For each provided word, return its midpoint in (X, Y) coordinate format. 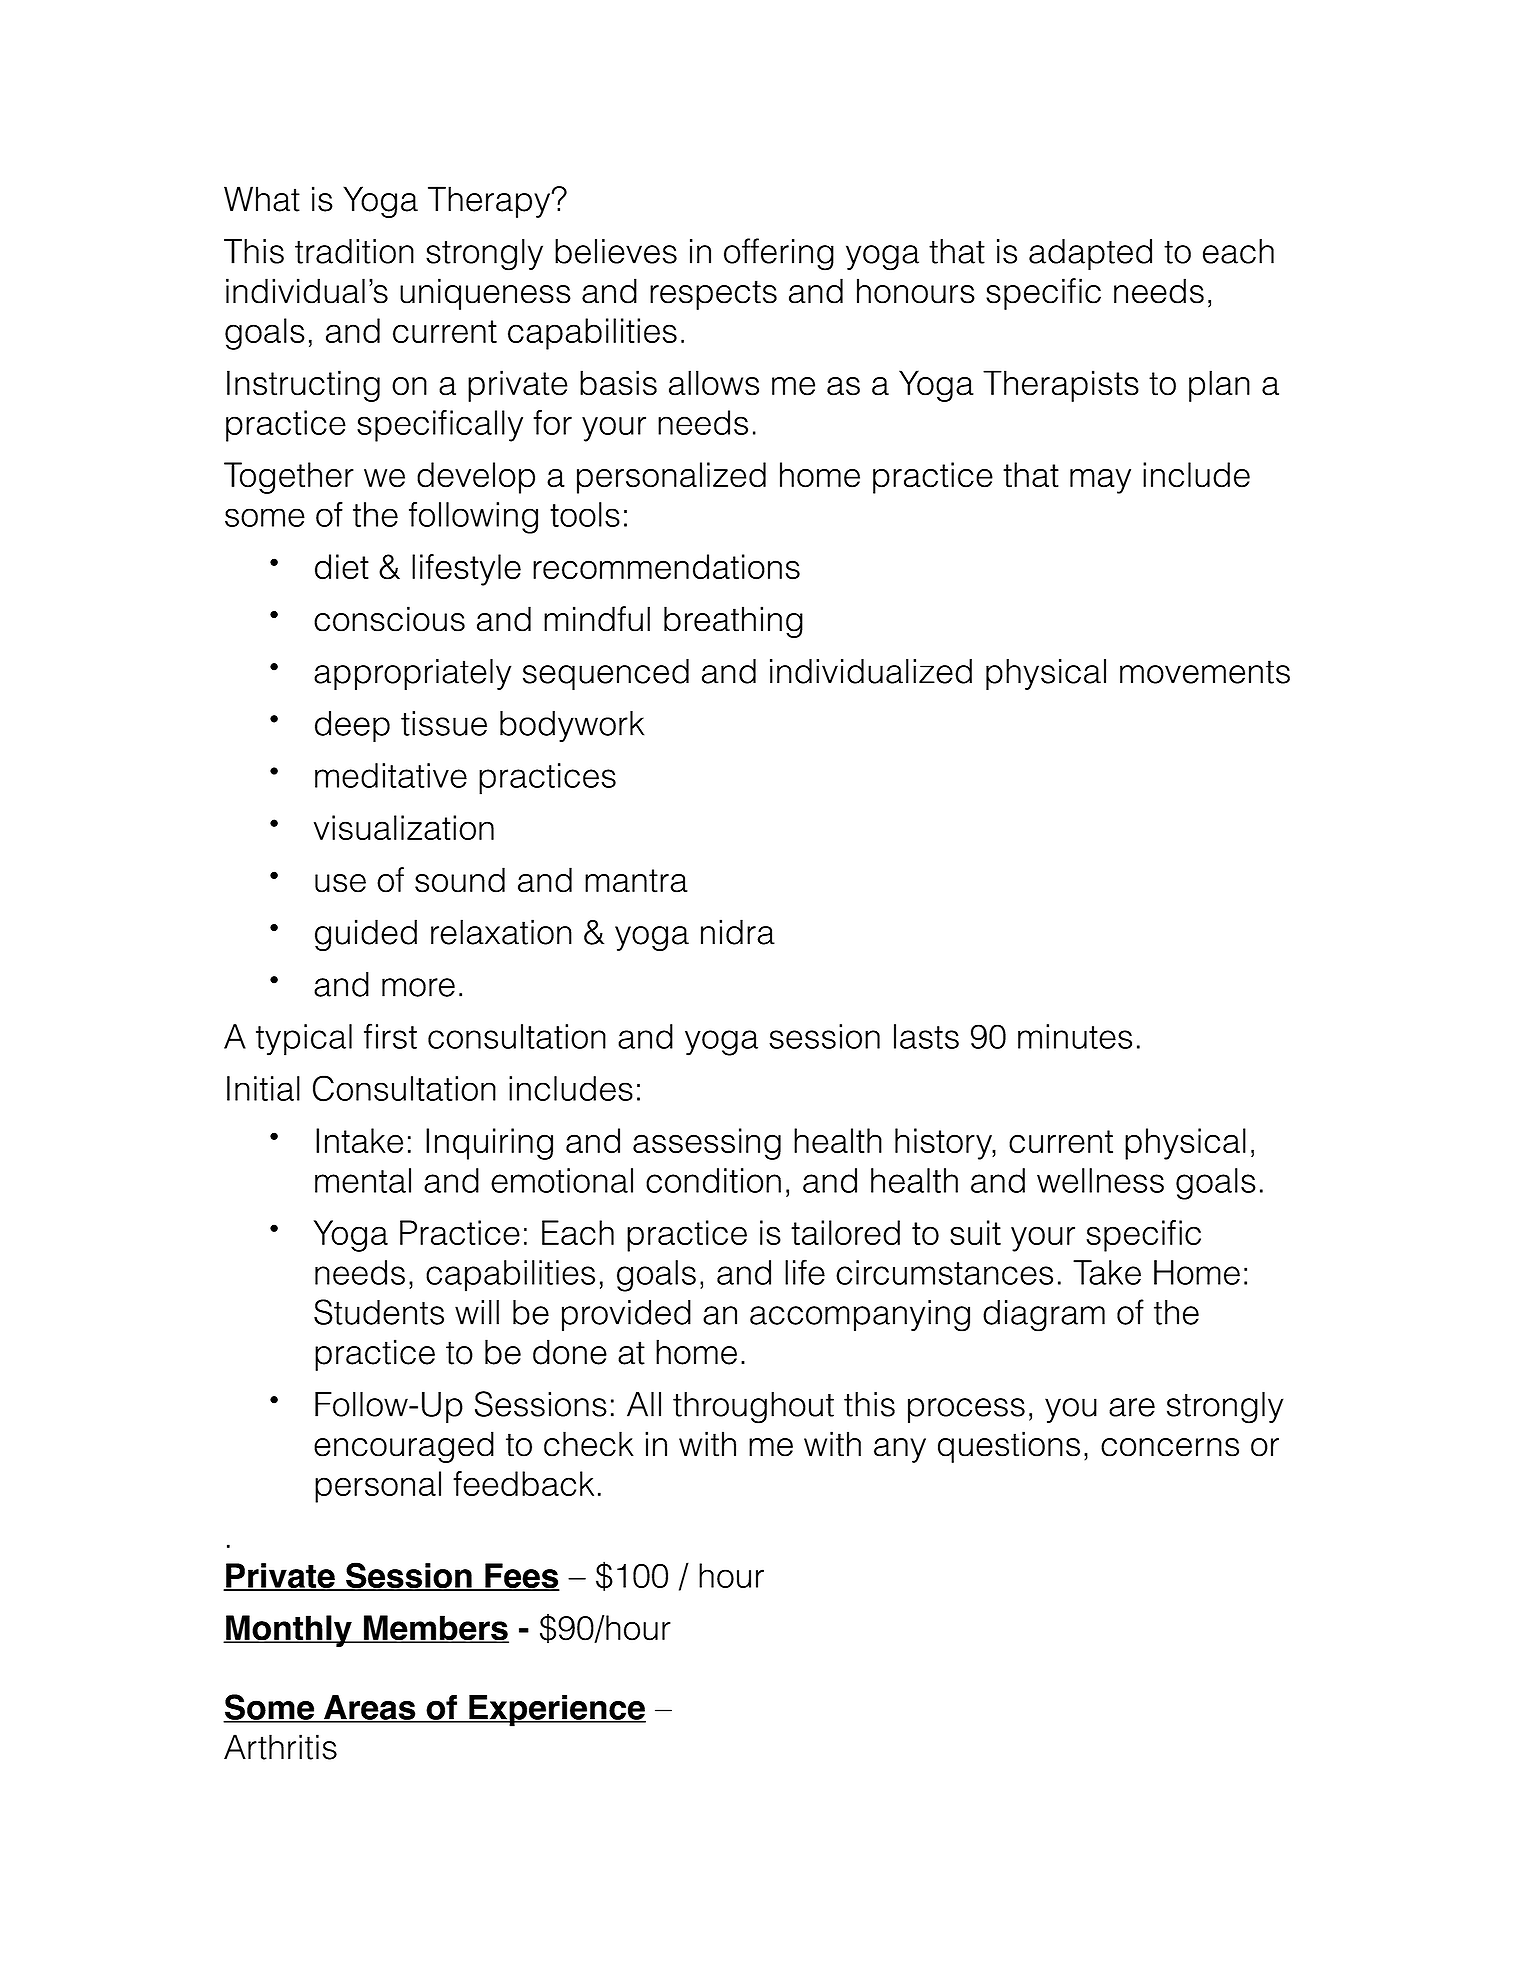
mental (363, 1180)
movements (1205, 672)
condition (713, 1180)
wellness (1100, 1180)
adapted (1090, 254)
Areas (370, 1708)
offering (779, 254)
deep (352, 726)
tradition (354, 251)
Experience (556, 1711)
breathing (733, 622)
